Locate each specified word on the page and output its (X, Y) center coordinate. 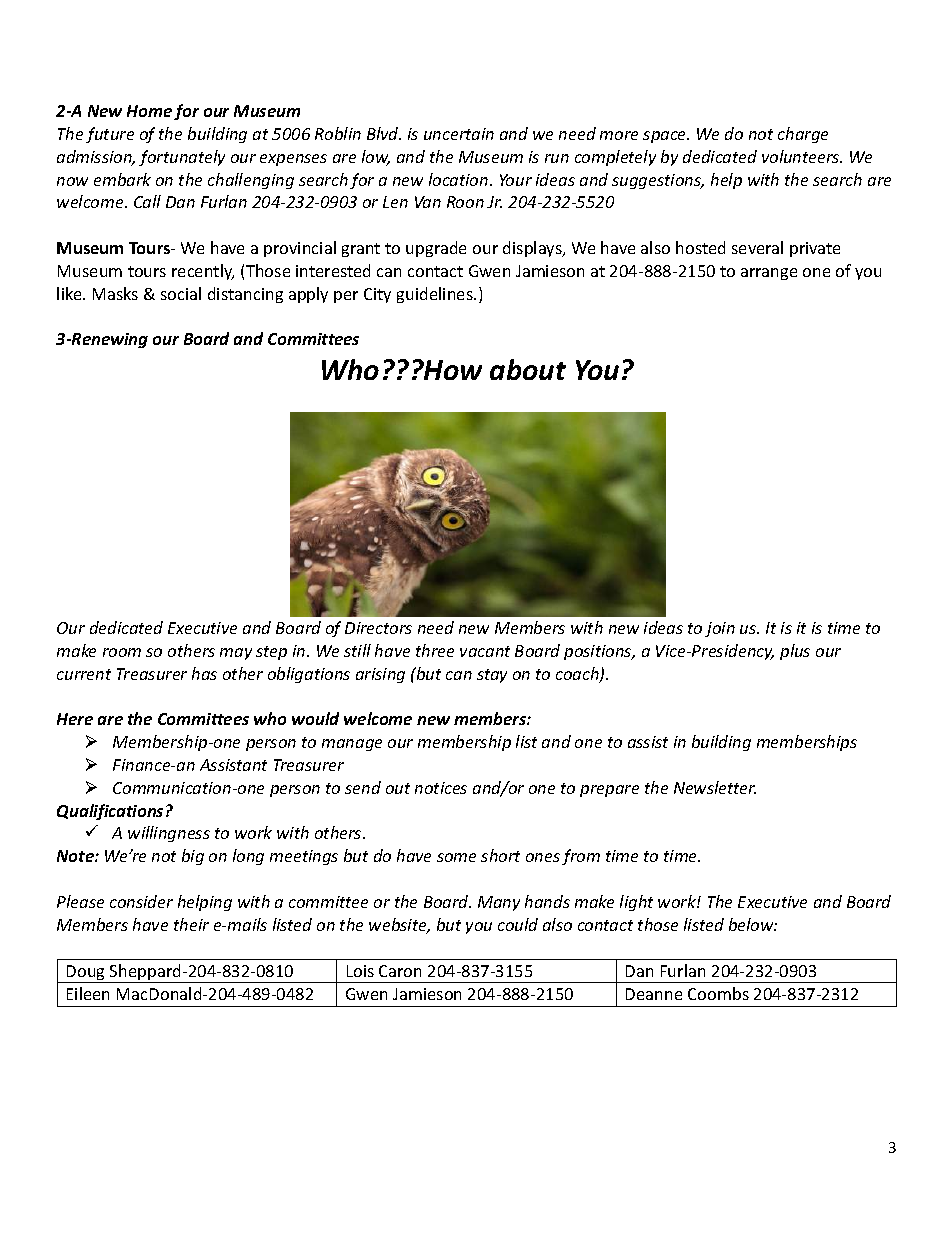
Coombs (718, 993)
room (122, 652)
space (666, 137)
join (720, 629)
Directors (378, 628)
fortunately (182, 158)
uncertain (459, 134)
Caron (400, 971)
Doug (86, 974)
